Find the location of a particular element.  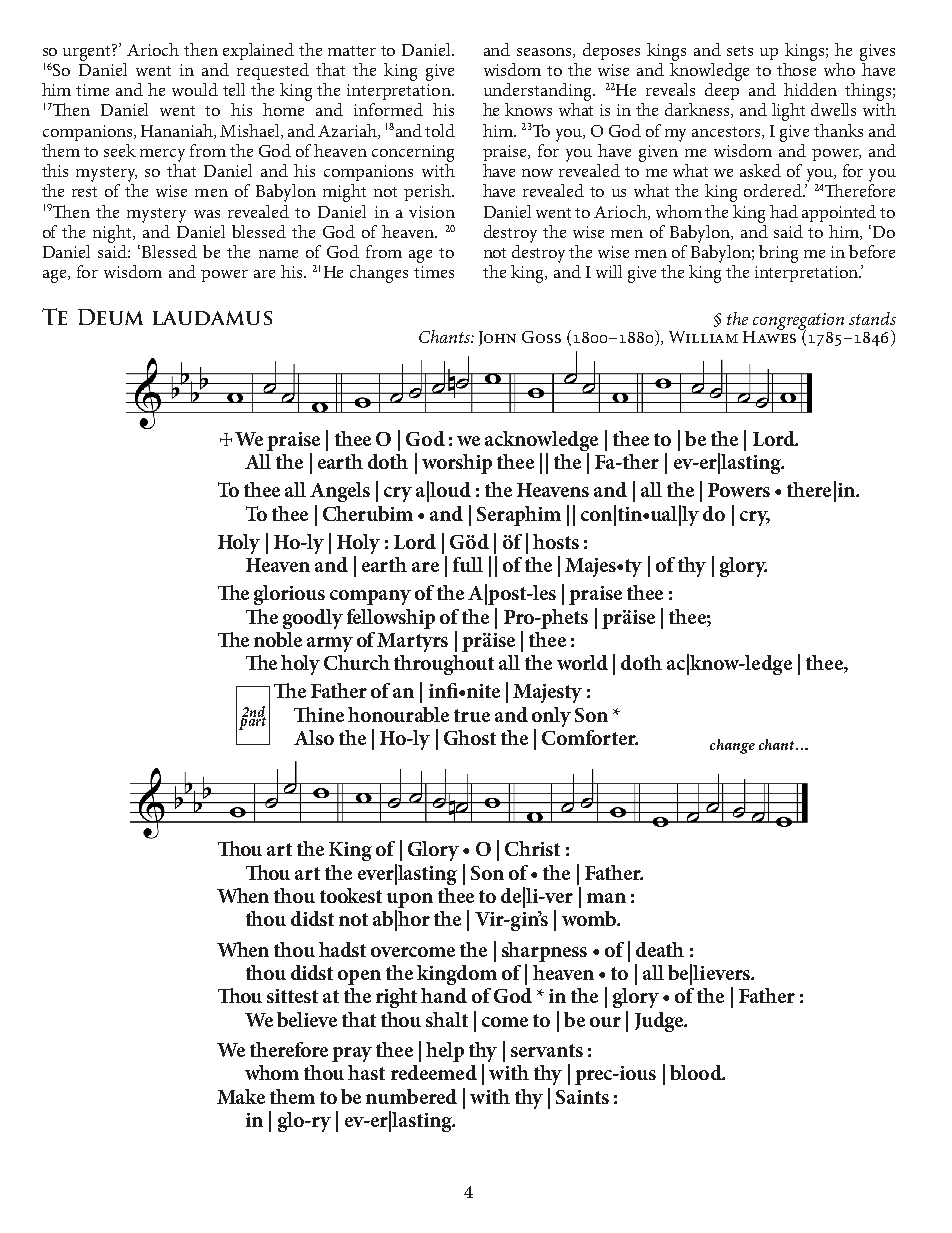

hosts is located at coordinates (556, 541).
